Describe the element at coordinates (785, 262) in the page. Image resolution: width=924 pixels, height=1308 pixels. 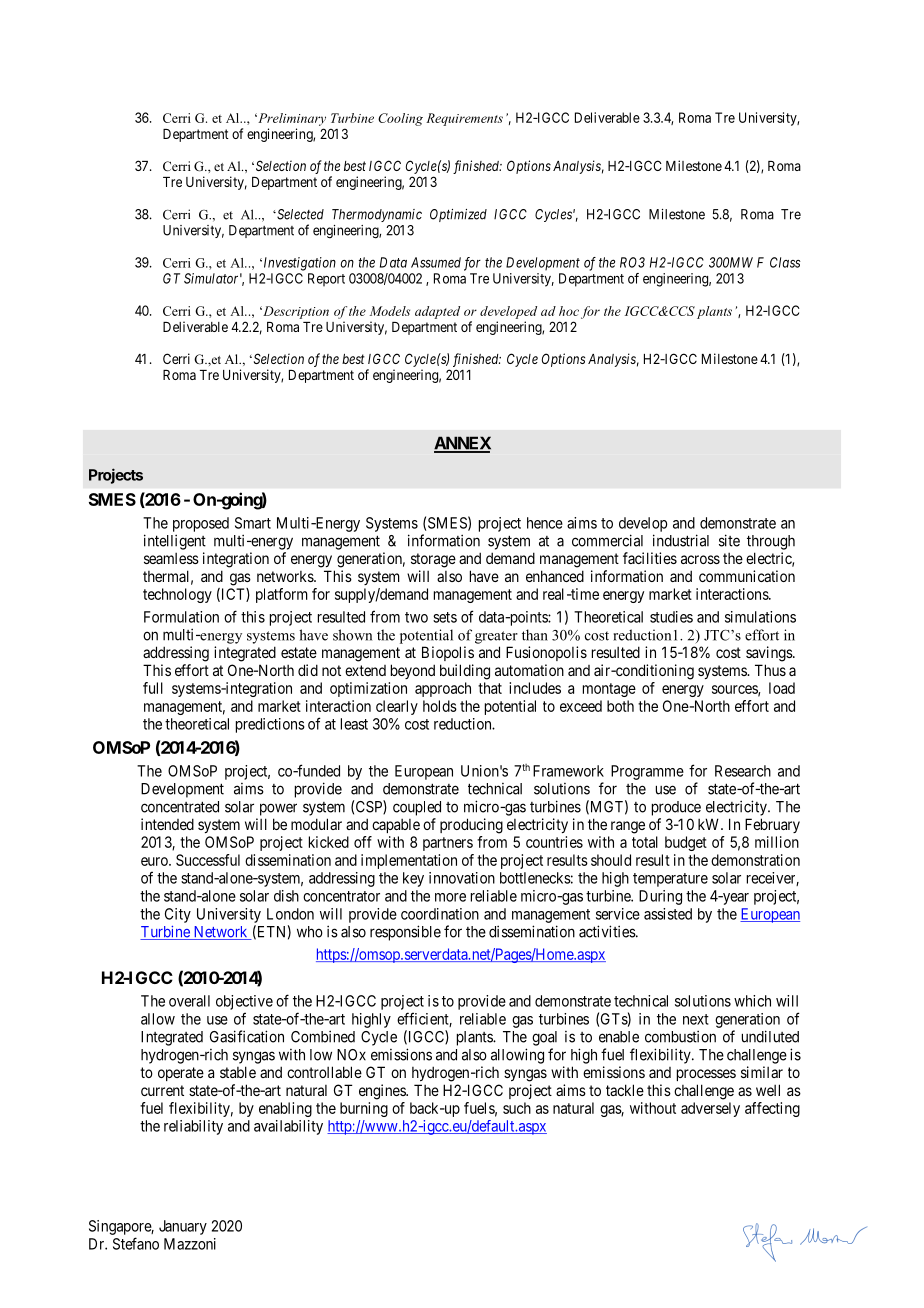
I see `Class` at that location.
